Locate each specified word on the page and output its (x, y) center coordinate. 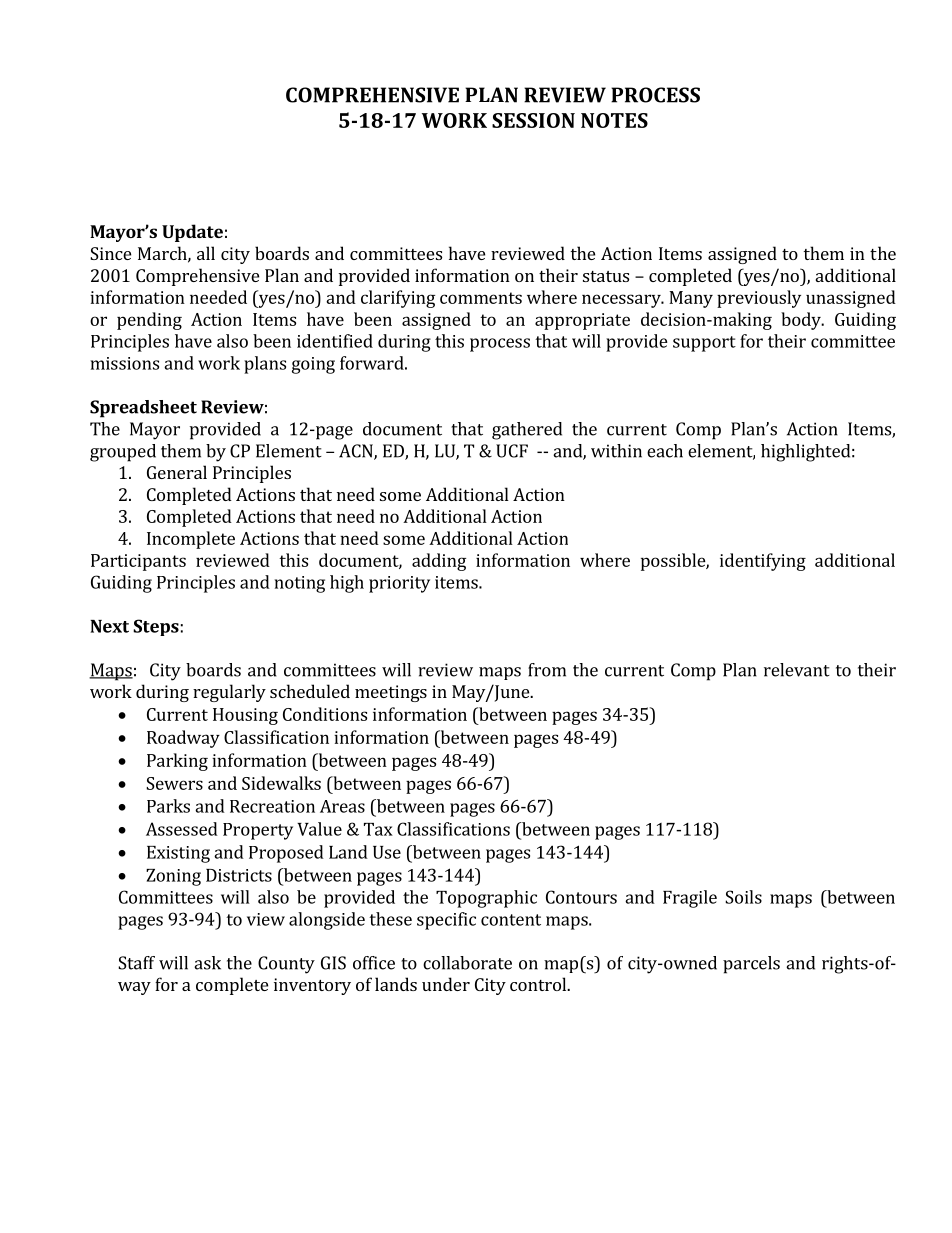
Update (192, 233)
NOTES (614, 120)
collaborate (467, 963)
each (665, 451)
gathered (527, 431)
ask (207, 963)
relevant (797, 670)
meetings (391, 693)
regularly (229, 693)
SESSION (533, 120)
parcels (751, 965)
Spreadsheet (143, 409)
